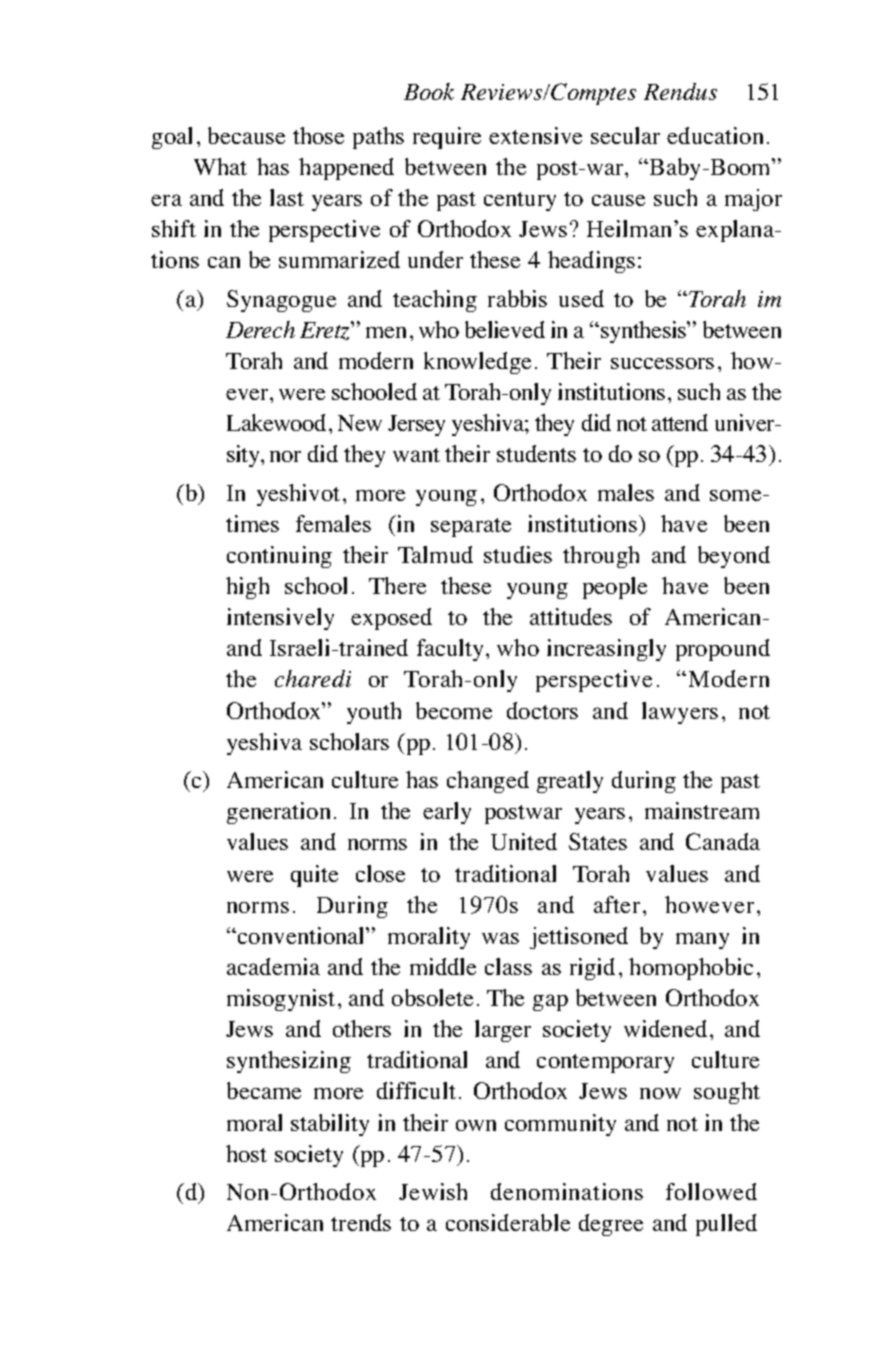 The width and height of the image is (896, 1345). Describe the element at coordinates (715, 135) in the image. I see `education` at that location.
